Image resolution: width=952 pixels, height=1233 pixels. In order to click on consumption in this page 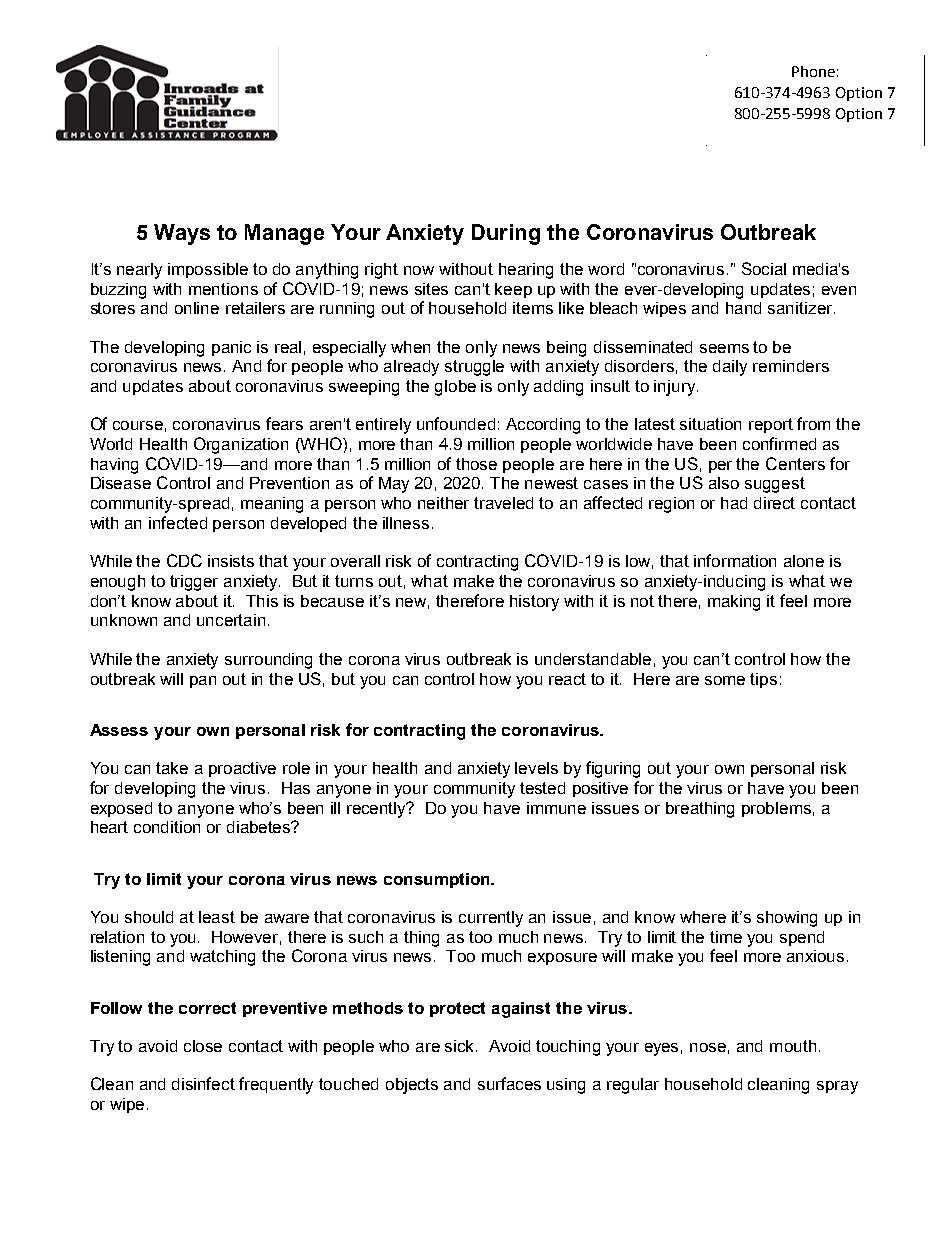, I will do `click(438, 880)`.
